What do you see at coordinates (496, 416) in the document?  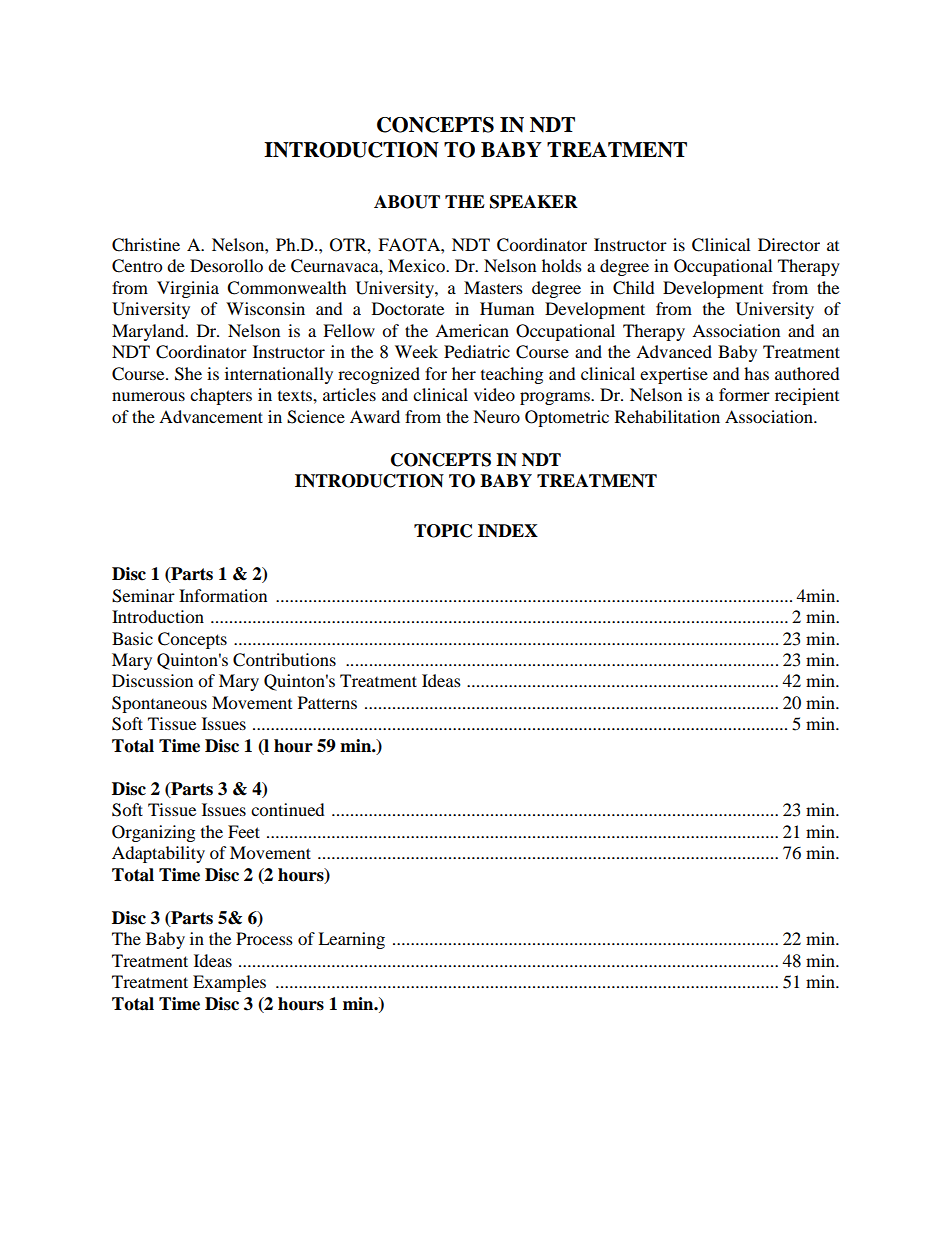 I see `Neuro` at bounding box center [496, 416].
